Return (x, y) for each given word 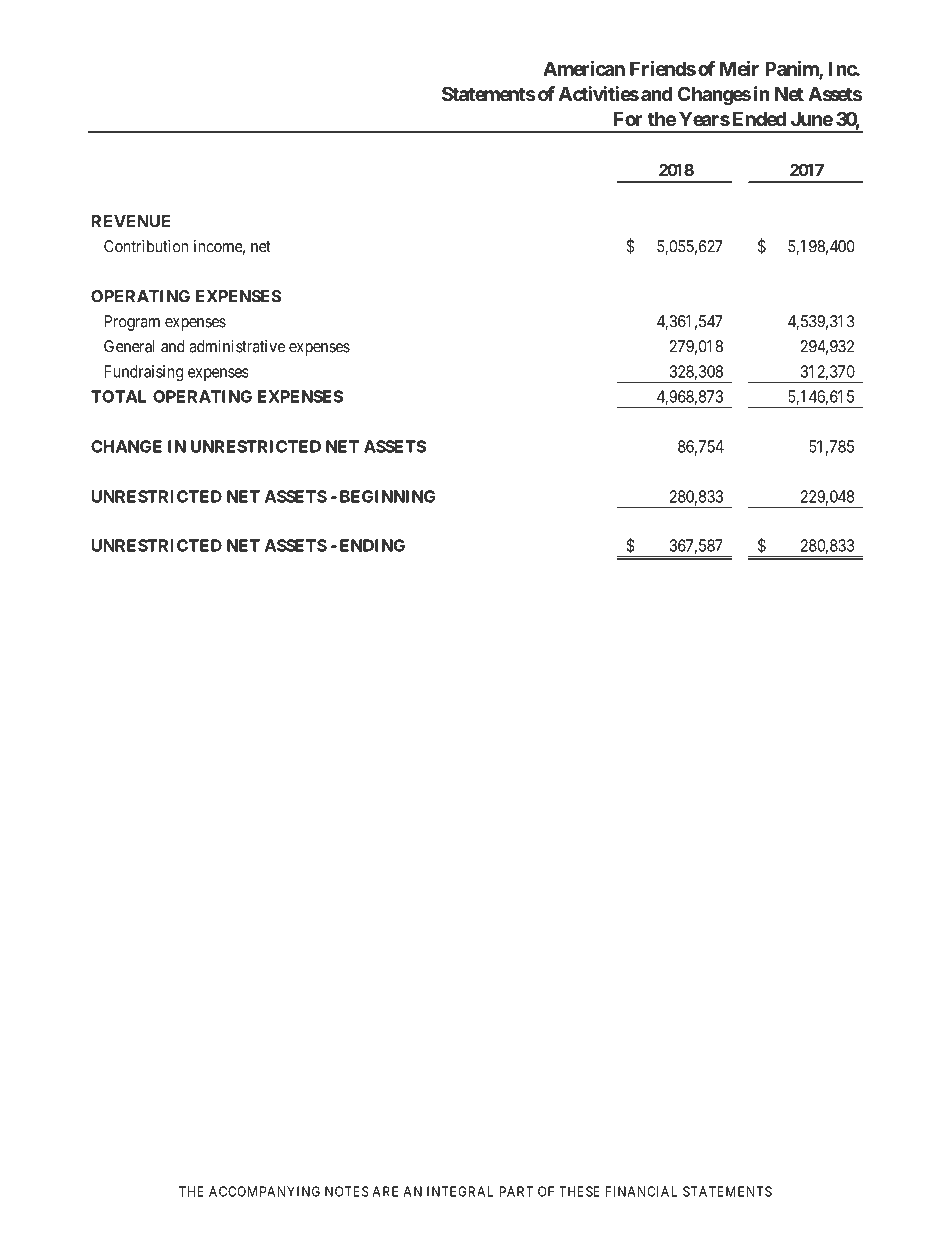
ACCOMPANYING (264, 1191)
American (584, 68)
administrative (237, 346)
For (628, 119)
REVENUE (131, 221)
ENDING (372, 545)
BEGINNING (387, 496)
